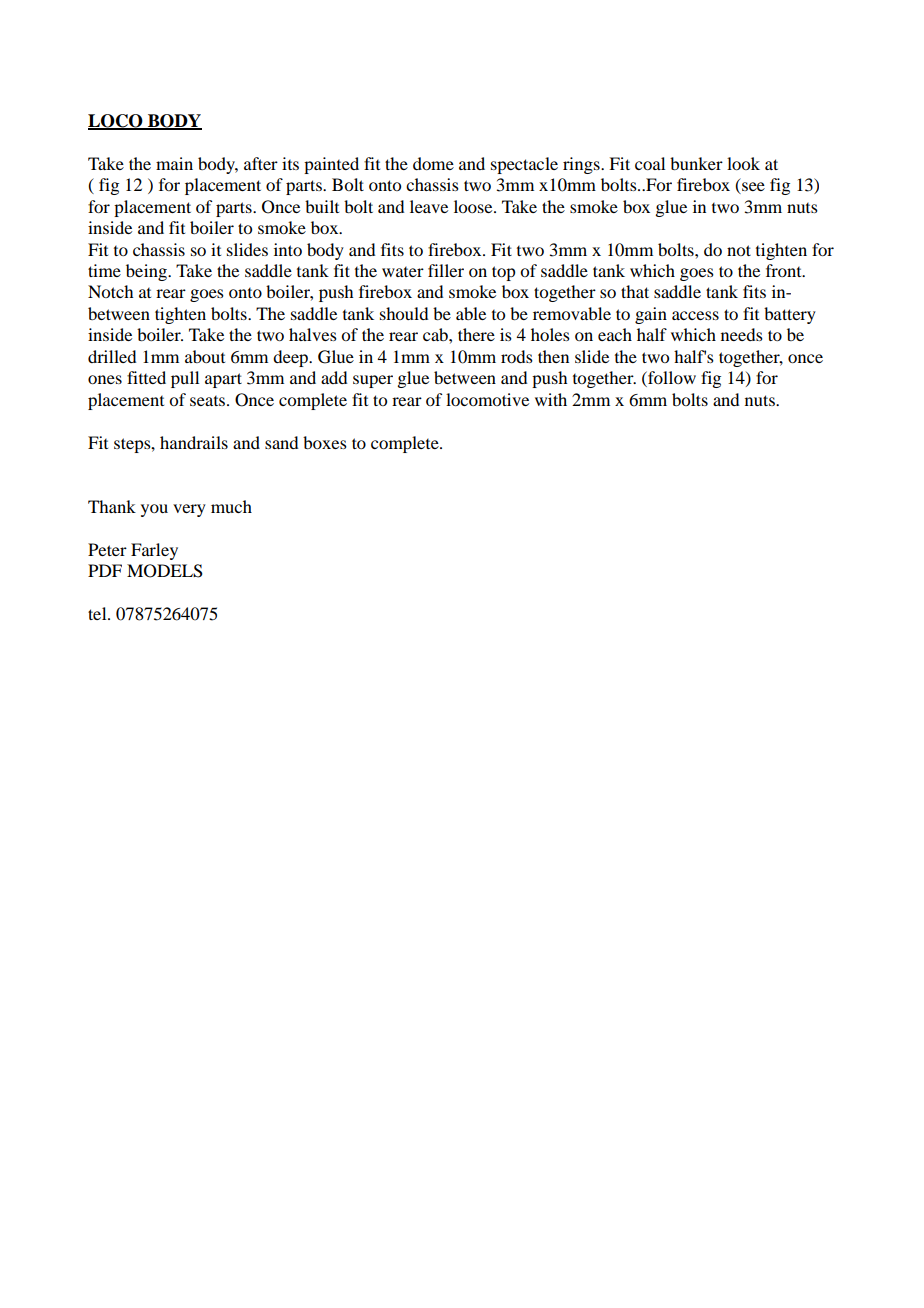 This page has height=1308, width=924. I want to click on main, so click(174, 163).
